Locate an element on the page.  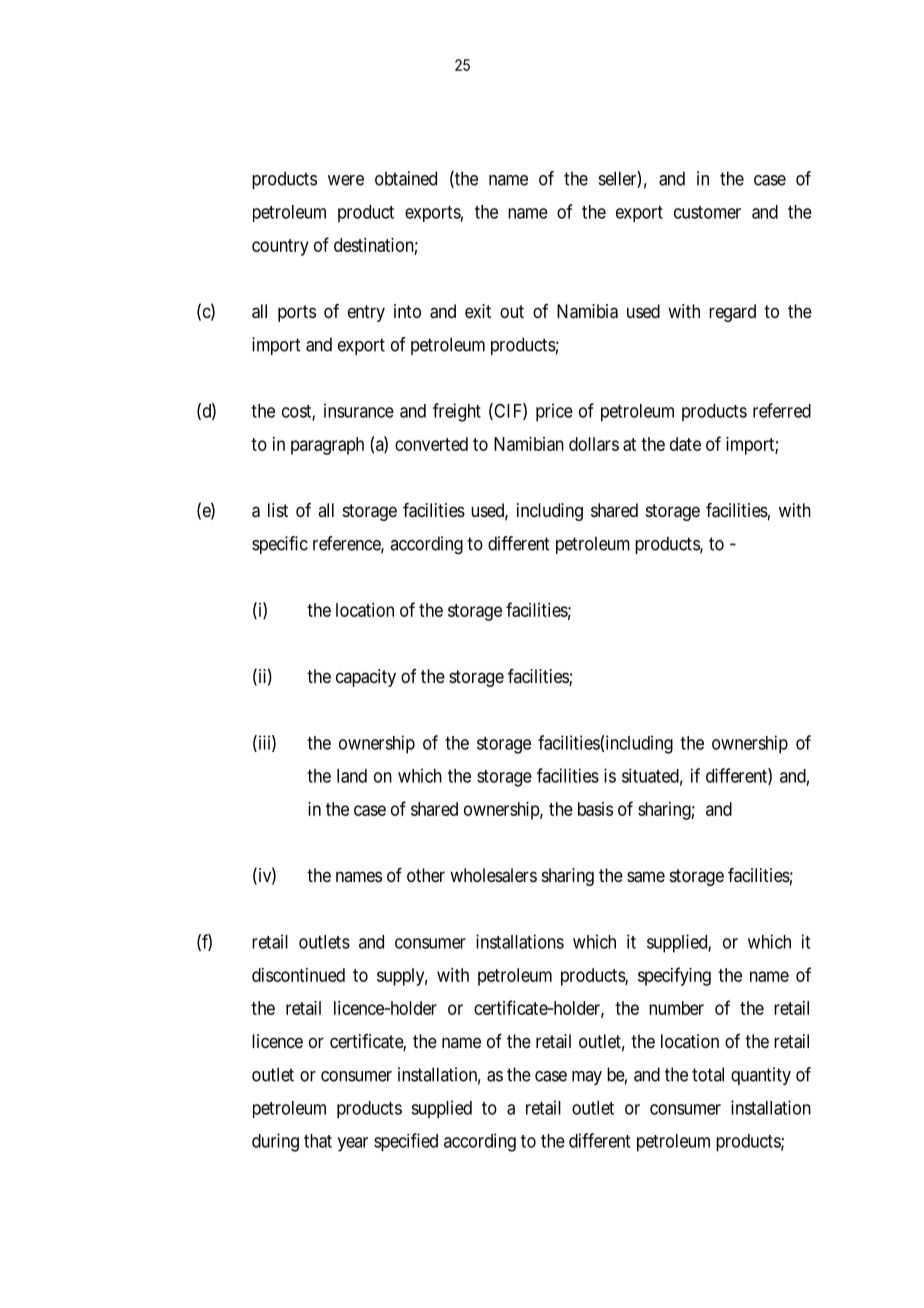
were is located at coordinates (346, 180).
